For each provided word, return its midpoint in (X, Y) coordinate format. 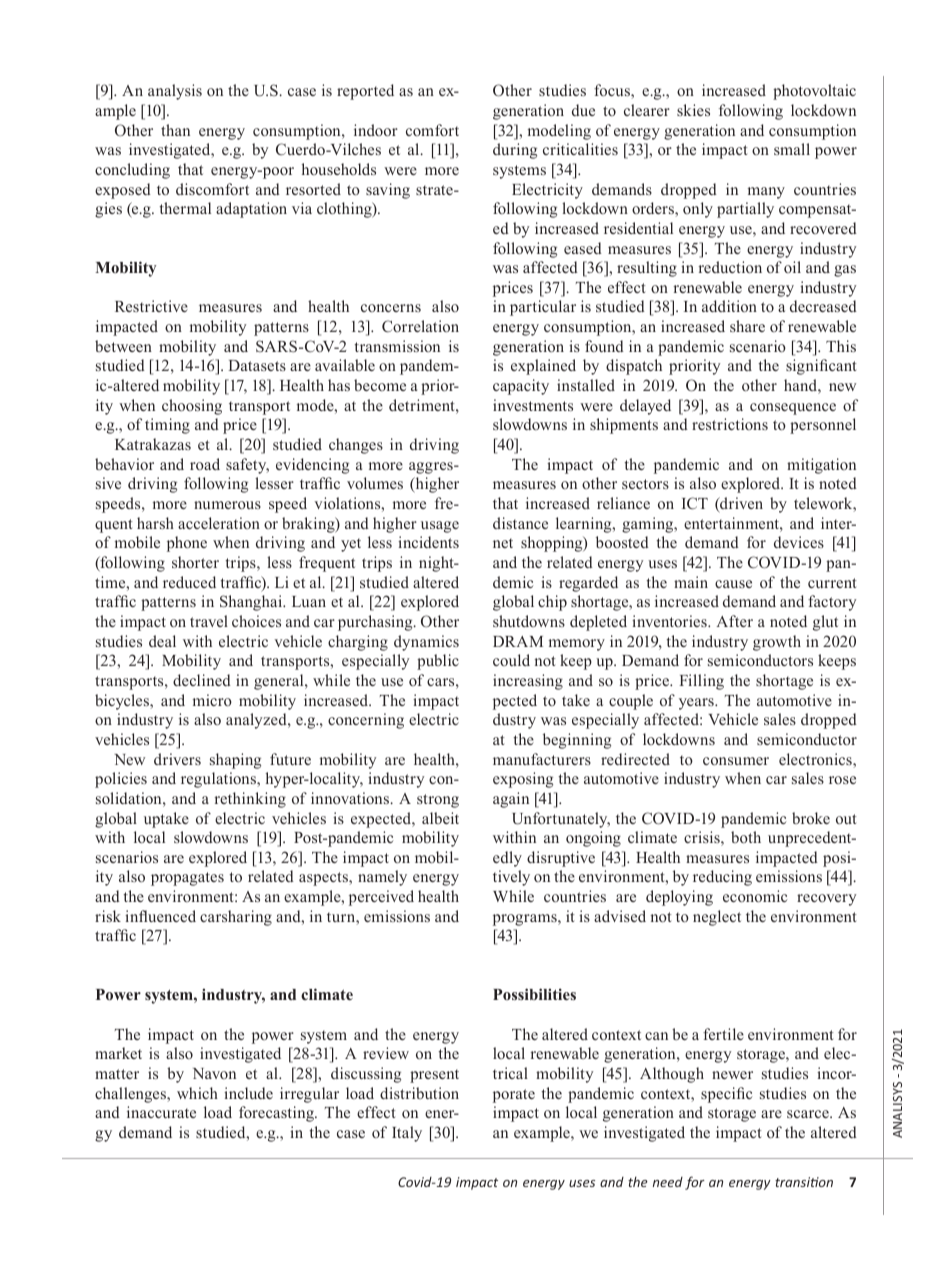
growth (777, 643)
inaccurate (161, 1112)
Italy (407, 1134)
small (792, 149)
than (175, 130)
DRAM (518, 641)
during (515, 151)
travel (209, 621)
